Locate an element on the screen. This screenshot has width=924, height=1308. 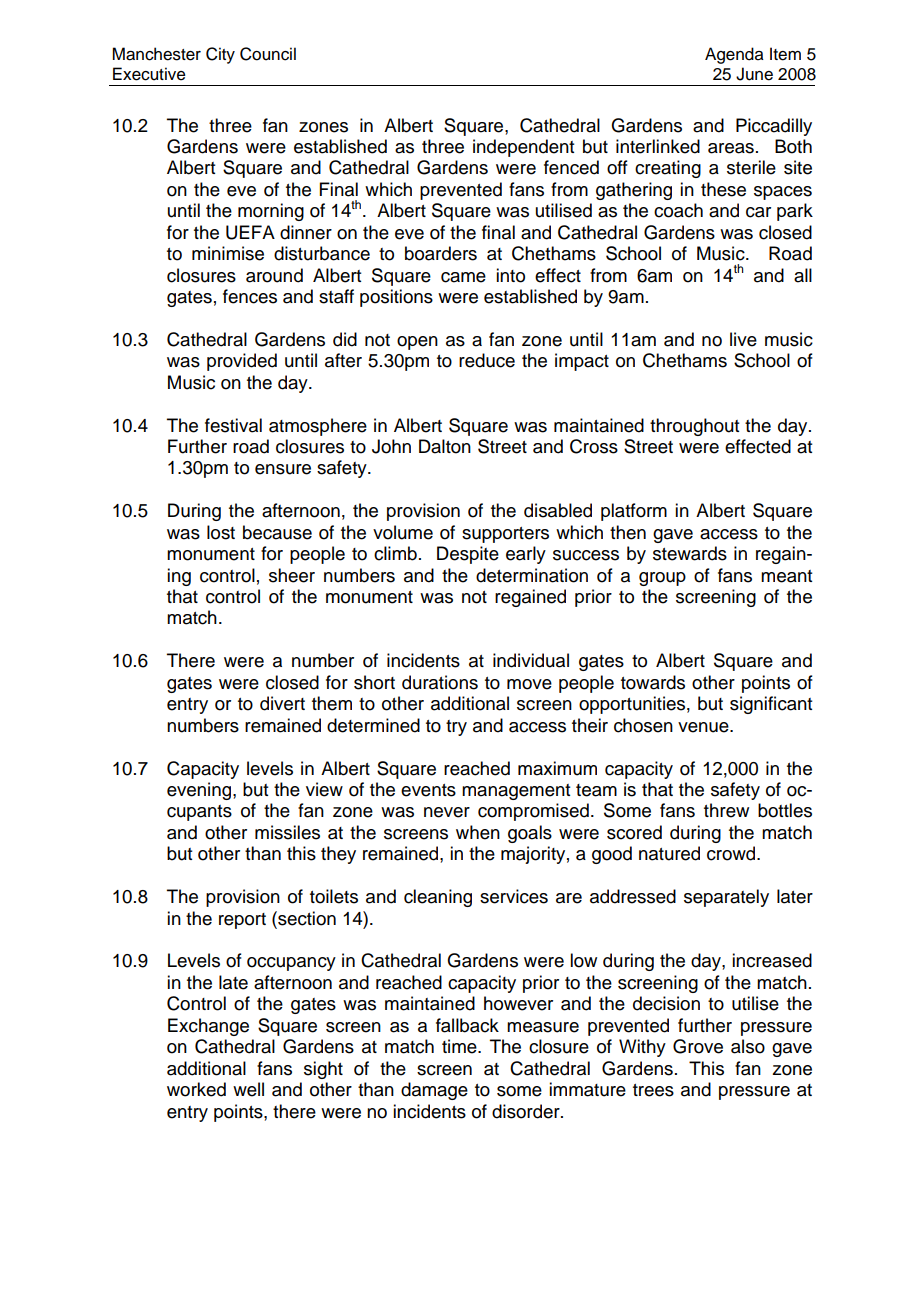
threw is located at coordinates (726, 810).
